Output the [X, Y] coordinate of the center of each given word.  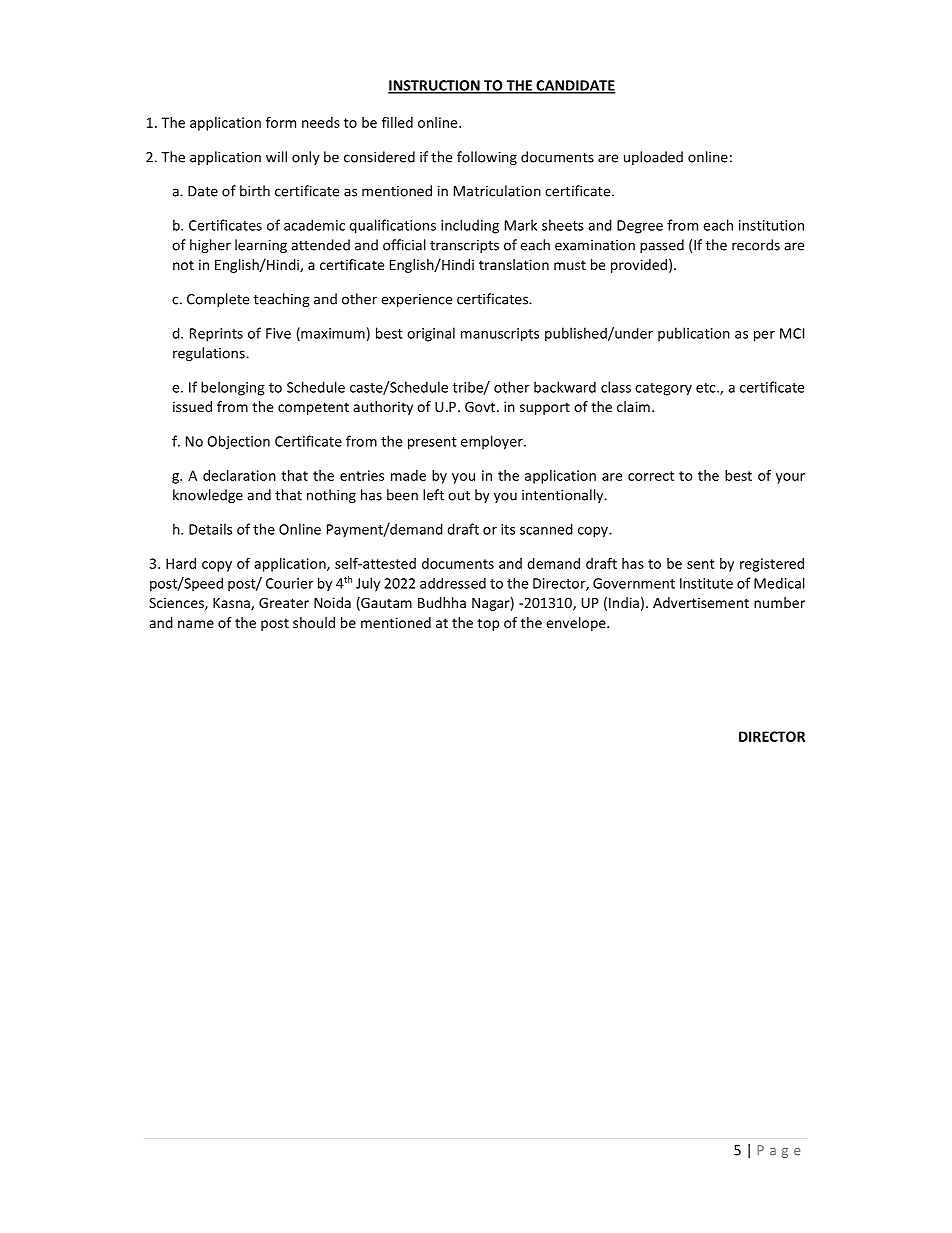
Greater [284, 602]
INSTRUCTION [435, 86]
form [281, 122]
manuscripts [500, 335]
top [488, 624]
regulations [210, 354]
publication [694, 334]
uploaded [653, 158]
